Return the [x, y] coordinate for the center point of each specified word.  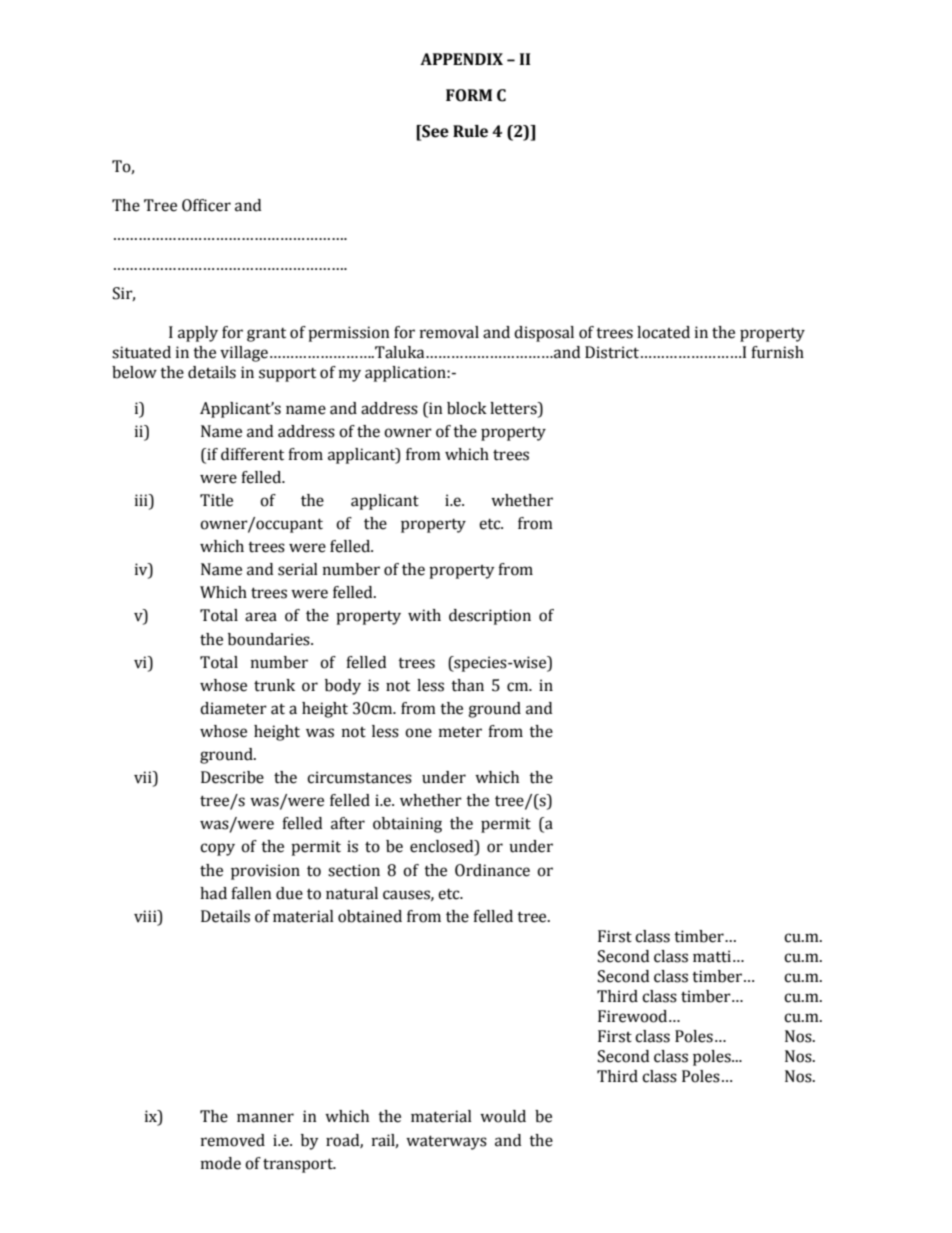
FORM [469, 95]
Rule [470, 131]
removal [449, 332]
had [213, 893]
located [663, 332]
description [490, 617]
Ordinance [492, 870]
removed [233, 1140]
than [467, 685]
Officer [206, 205]
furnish [777, 352]
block [467, 408]
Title [216, 500]
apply [198, 334]
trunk [274, 685]
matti [712, 956]
